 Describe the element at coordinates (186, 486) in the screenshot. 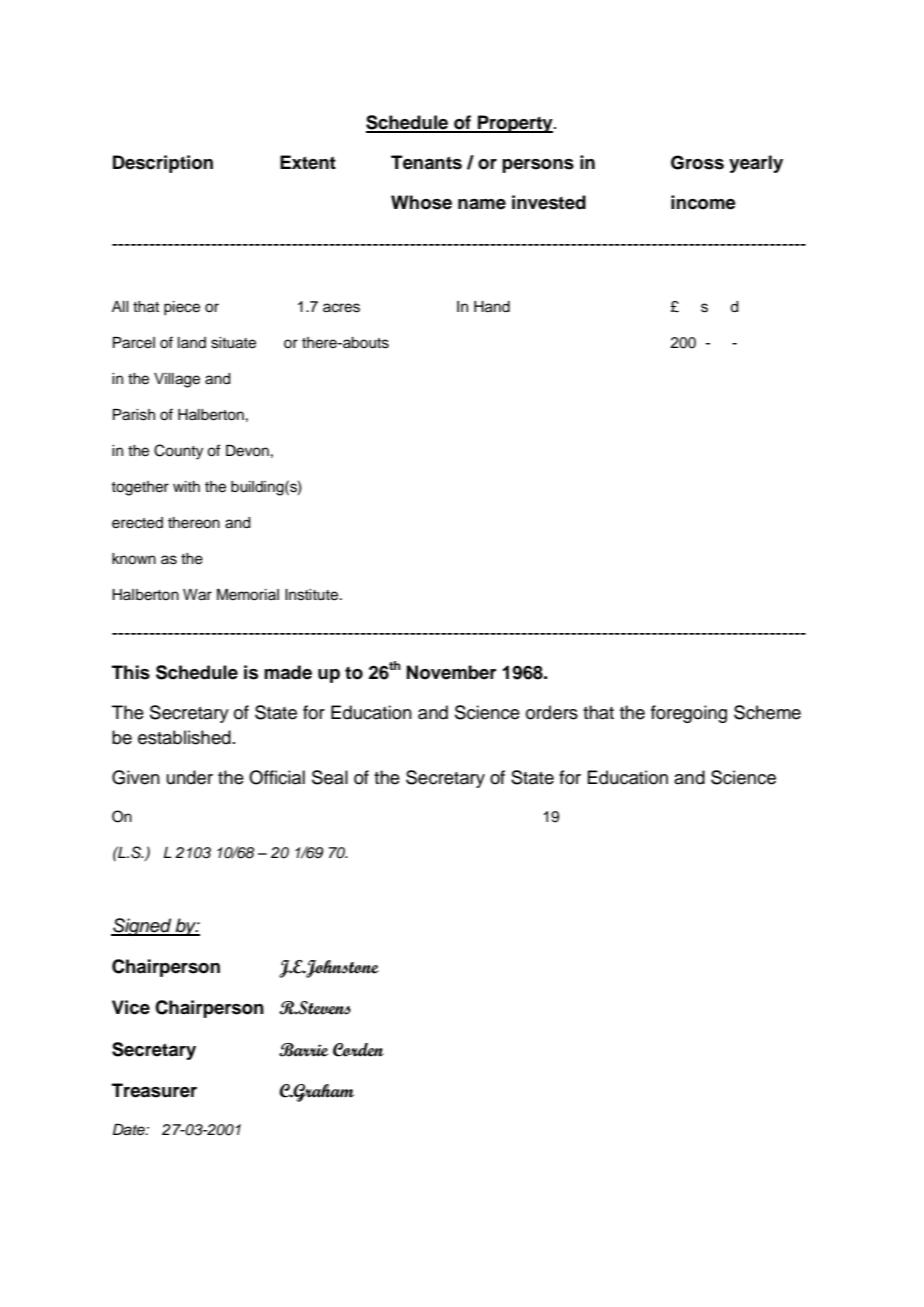

I see `with` at that location.
